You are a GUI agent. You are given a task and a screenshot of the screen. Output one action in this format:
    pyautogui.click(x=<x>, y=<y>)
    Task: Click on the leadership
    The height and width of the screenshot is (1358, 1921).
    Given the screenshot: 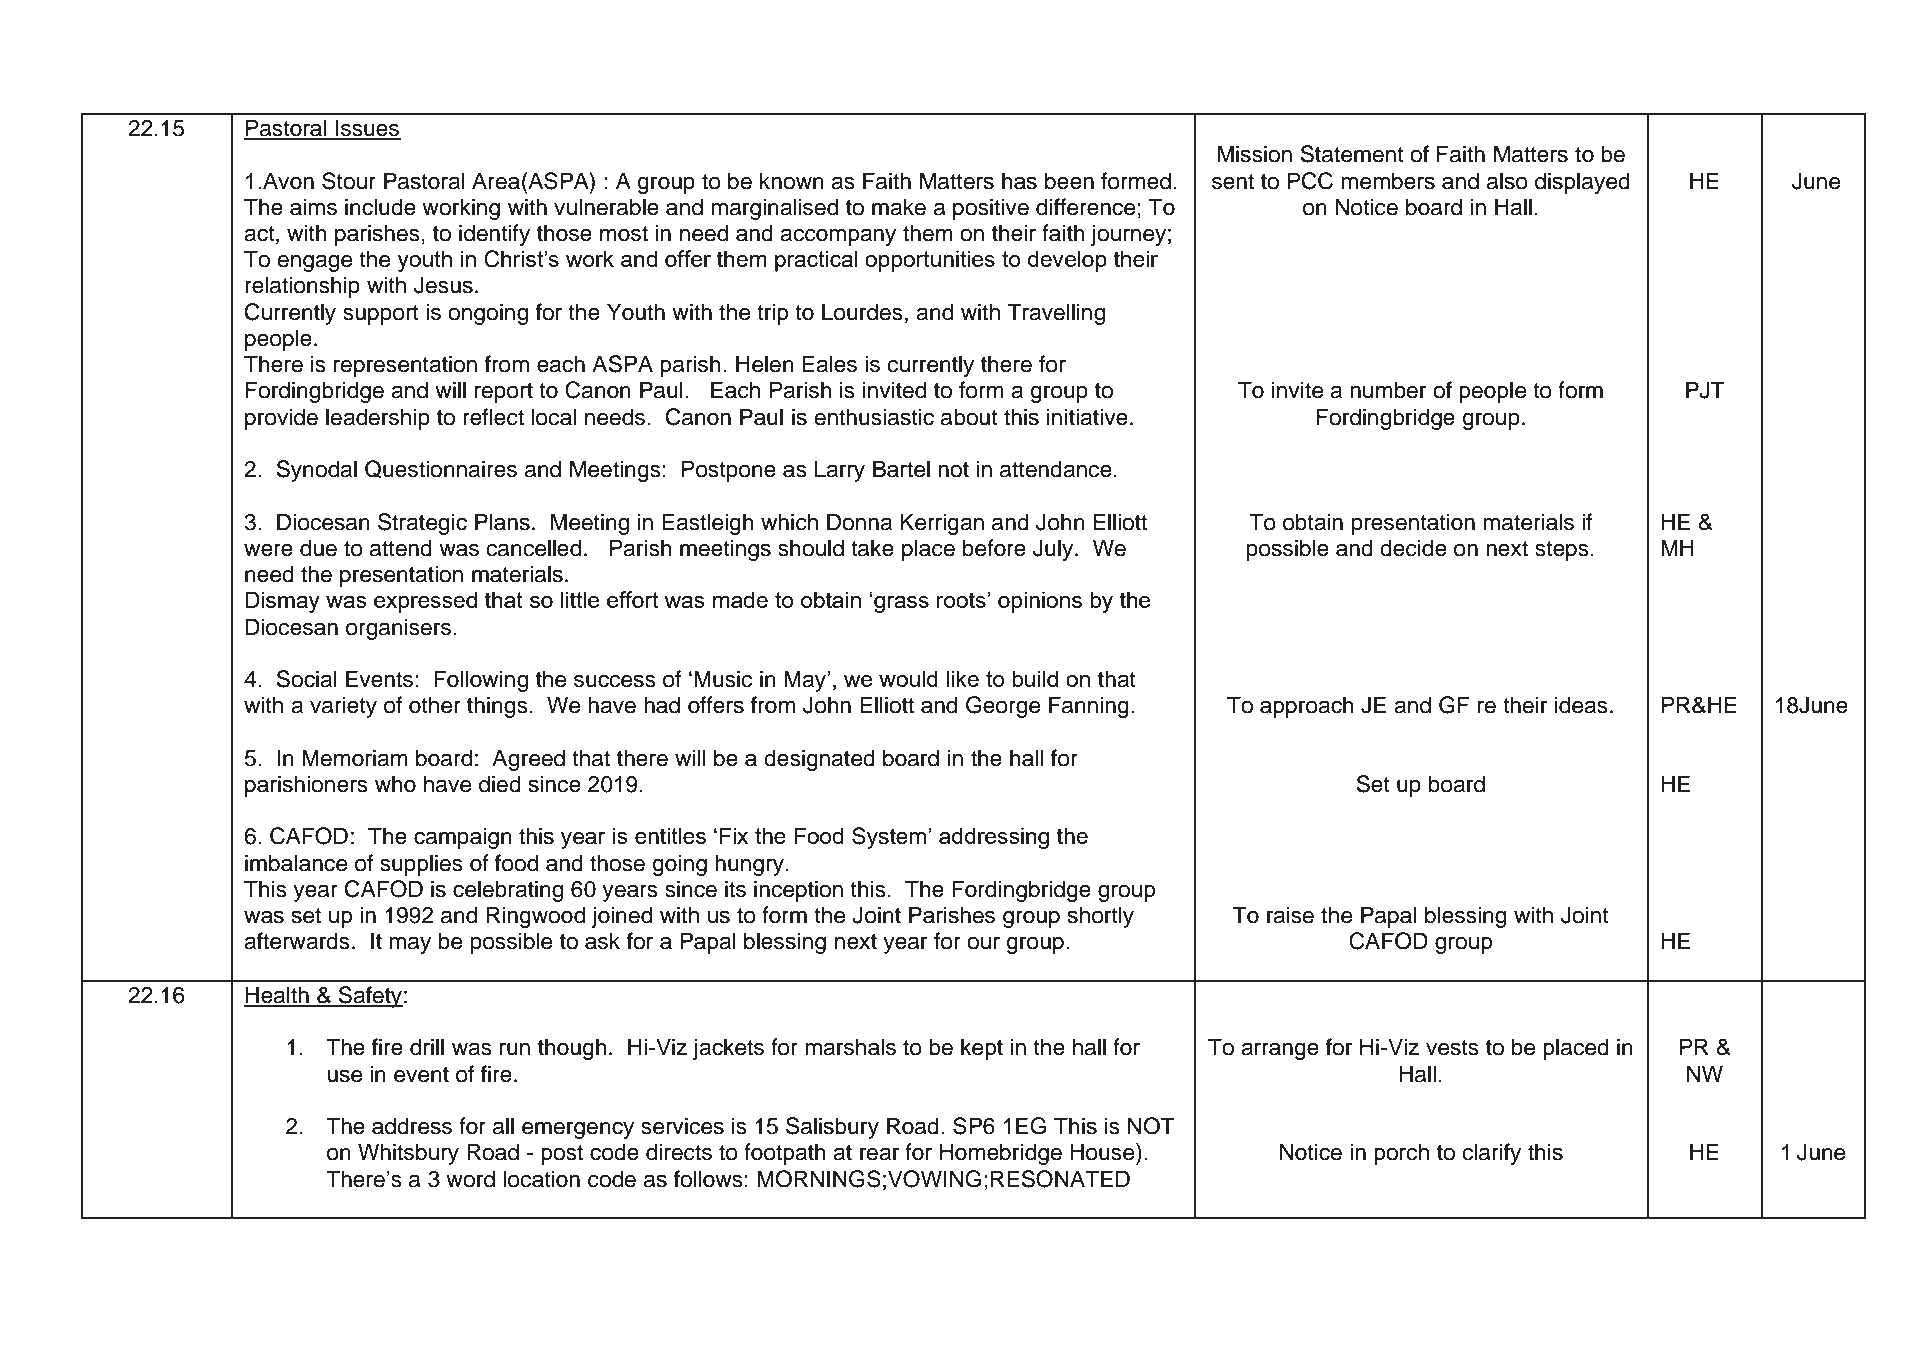 What is the action you would take?
    pyautogui.click(x=378, y=419)
